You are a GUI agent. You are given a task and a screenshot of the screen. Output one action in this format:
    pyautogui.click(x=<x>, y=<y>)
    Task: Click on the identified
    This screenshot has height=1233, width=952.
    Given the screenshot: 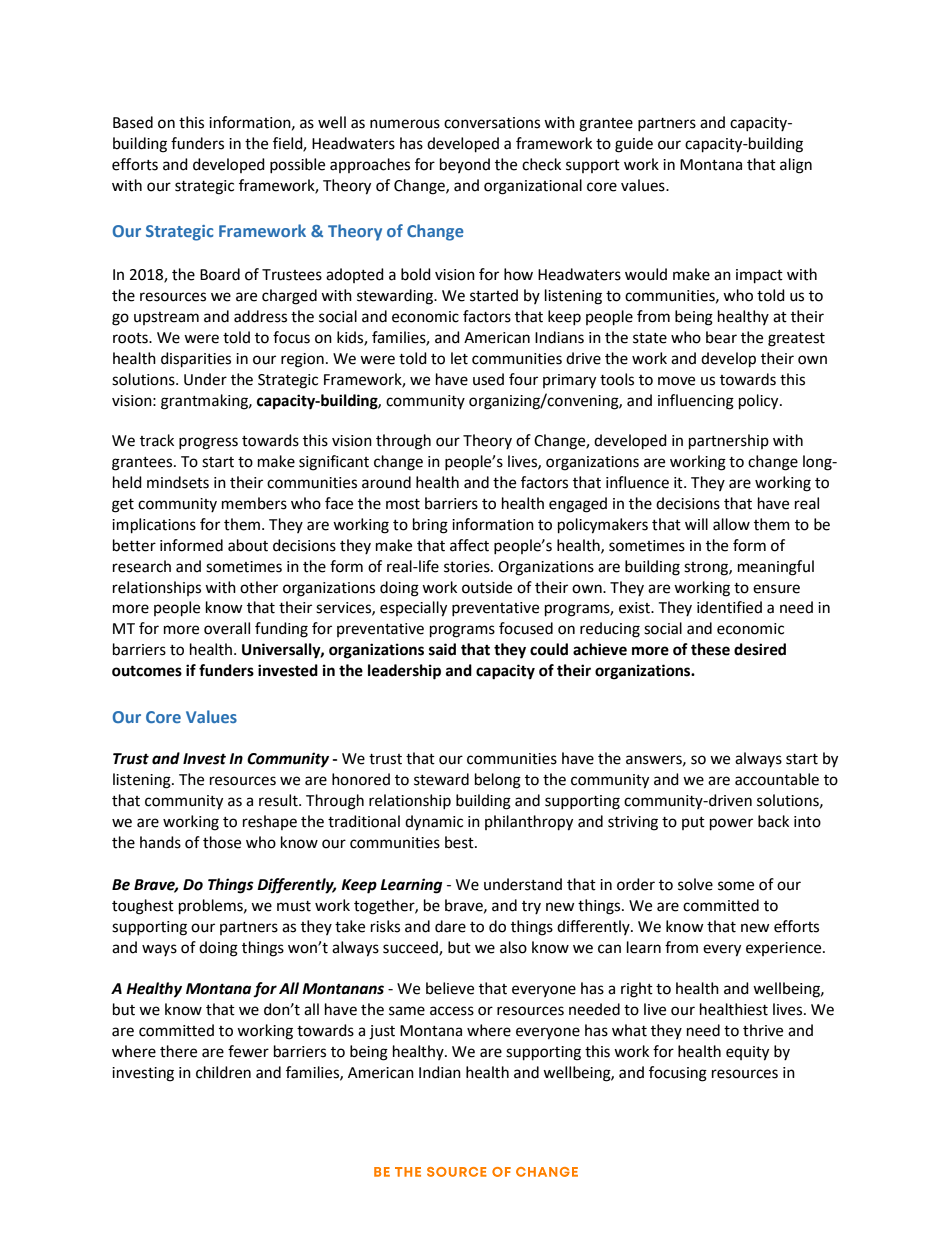 What is the action you would take?
    pyautogui.click(x=729, y=607)
